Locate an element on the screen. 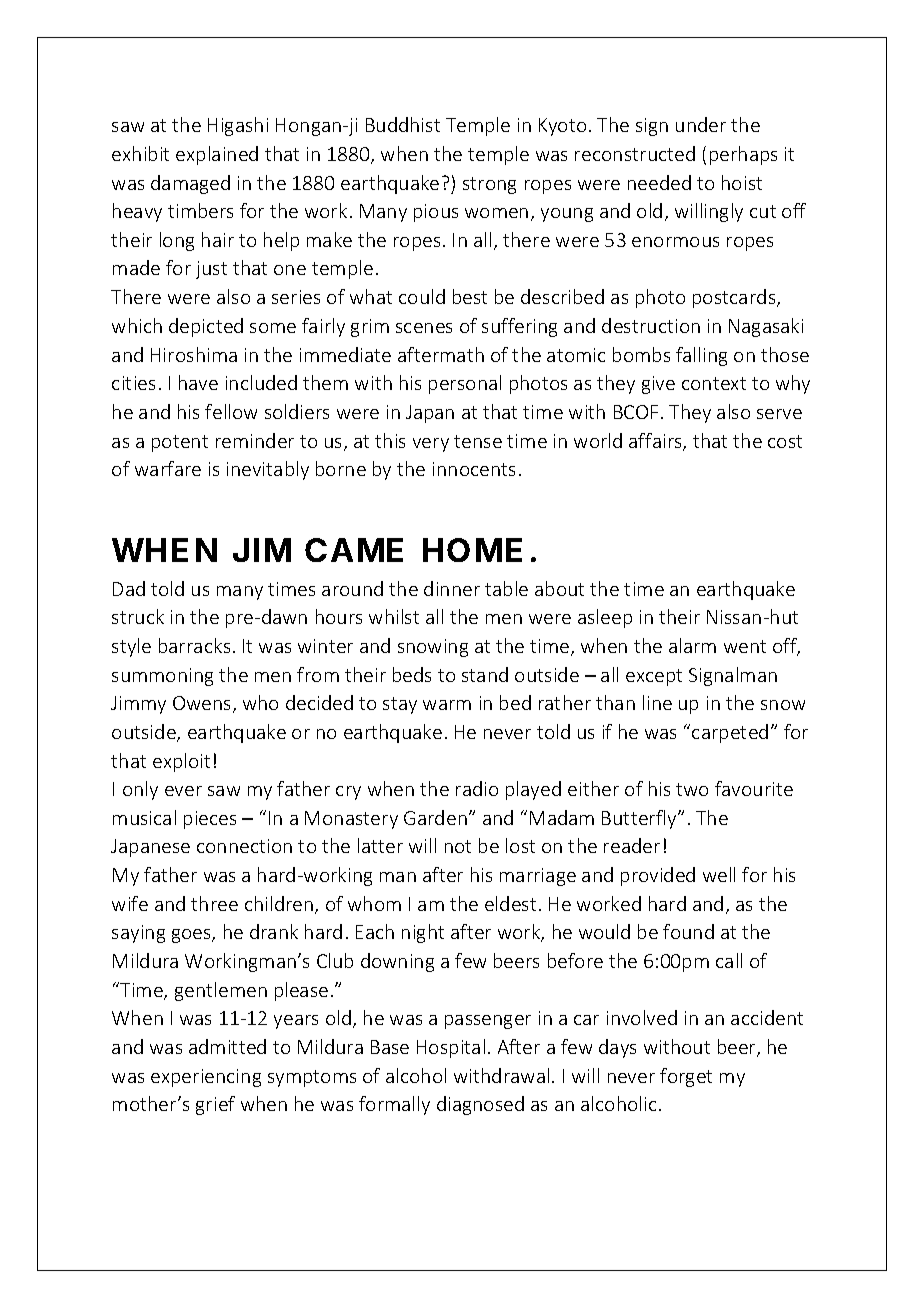  experiencing is located at coordinates (206, 1078).
